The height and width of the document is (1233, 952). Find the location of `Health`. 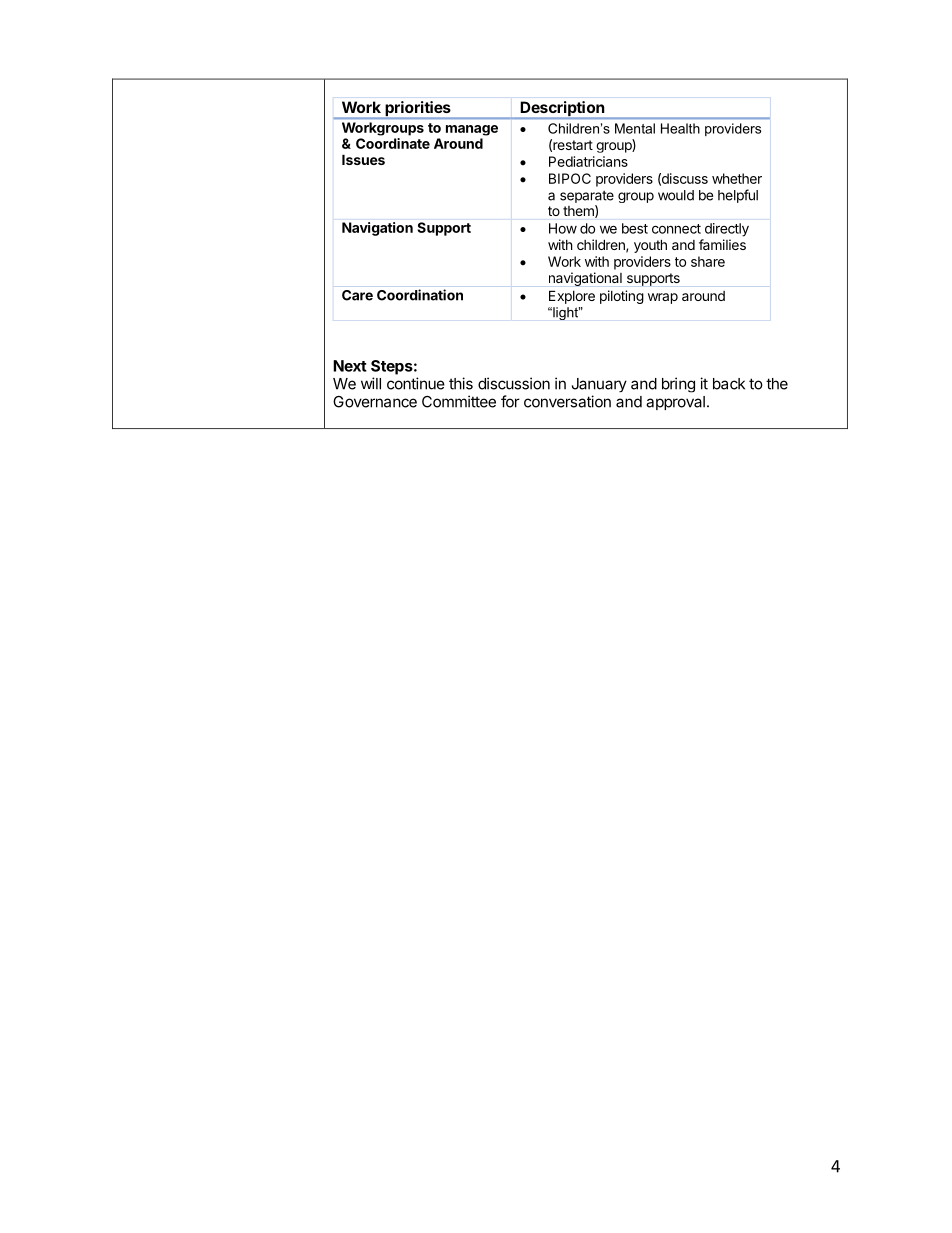

Health is located at coordinates (680, 128).
